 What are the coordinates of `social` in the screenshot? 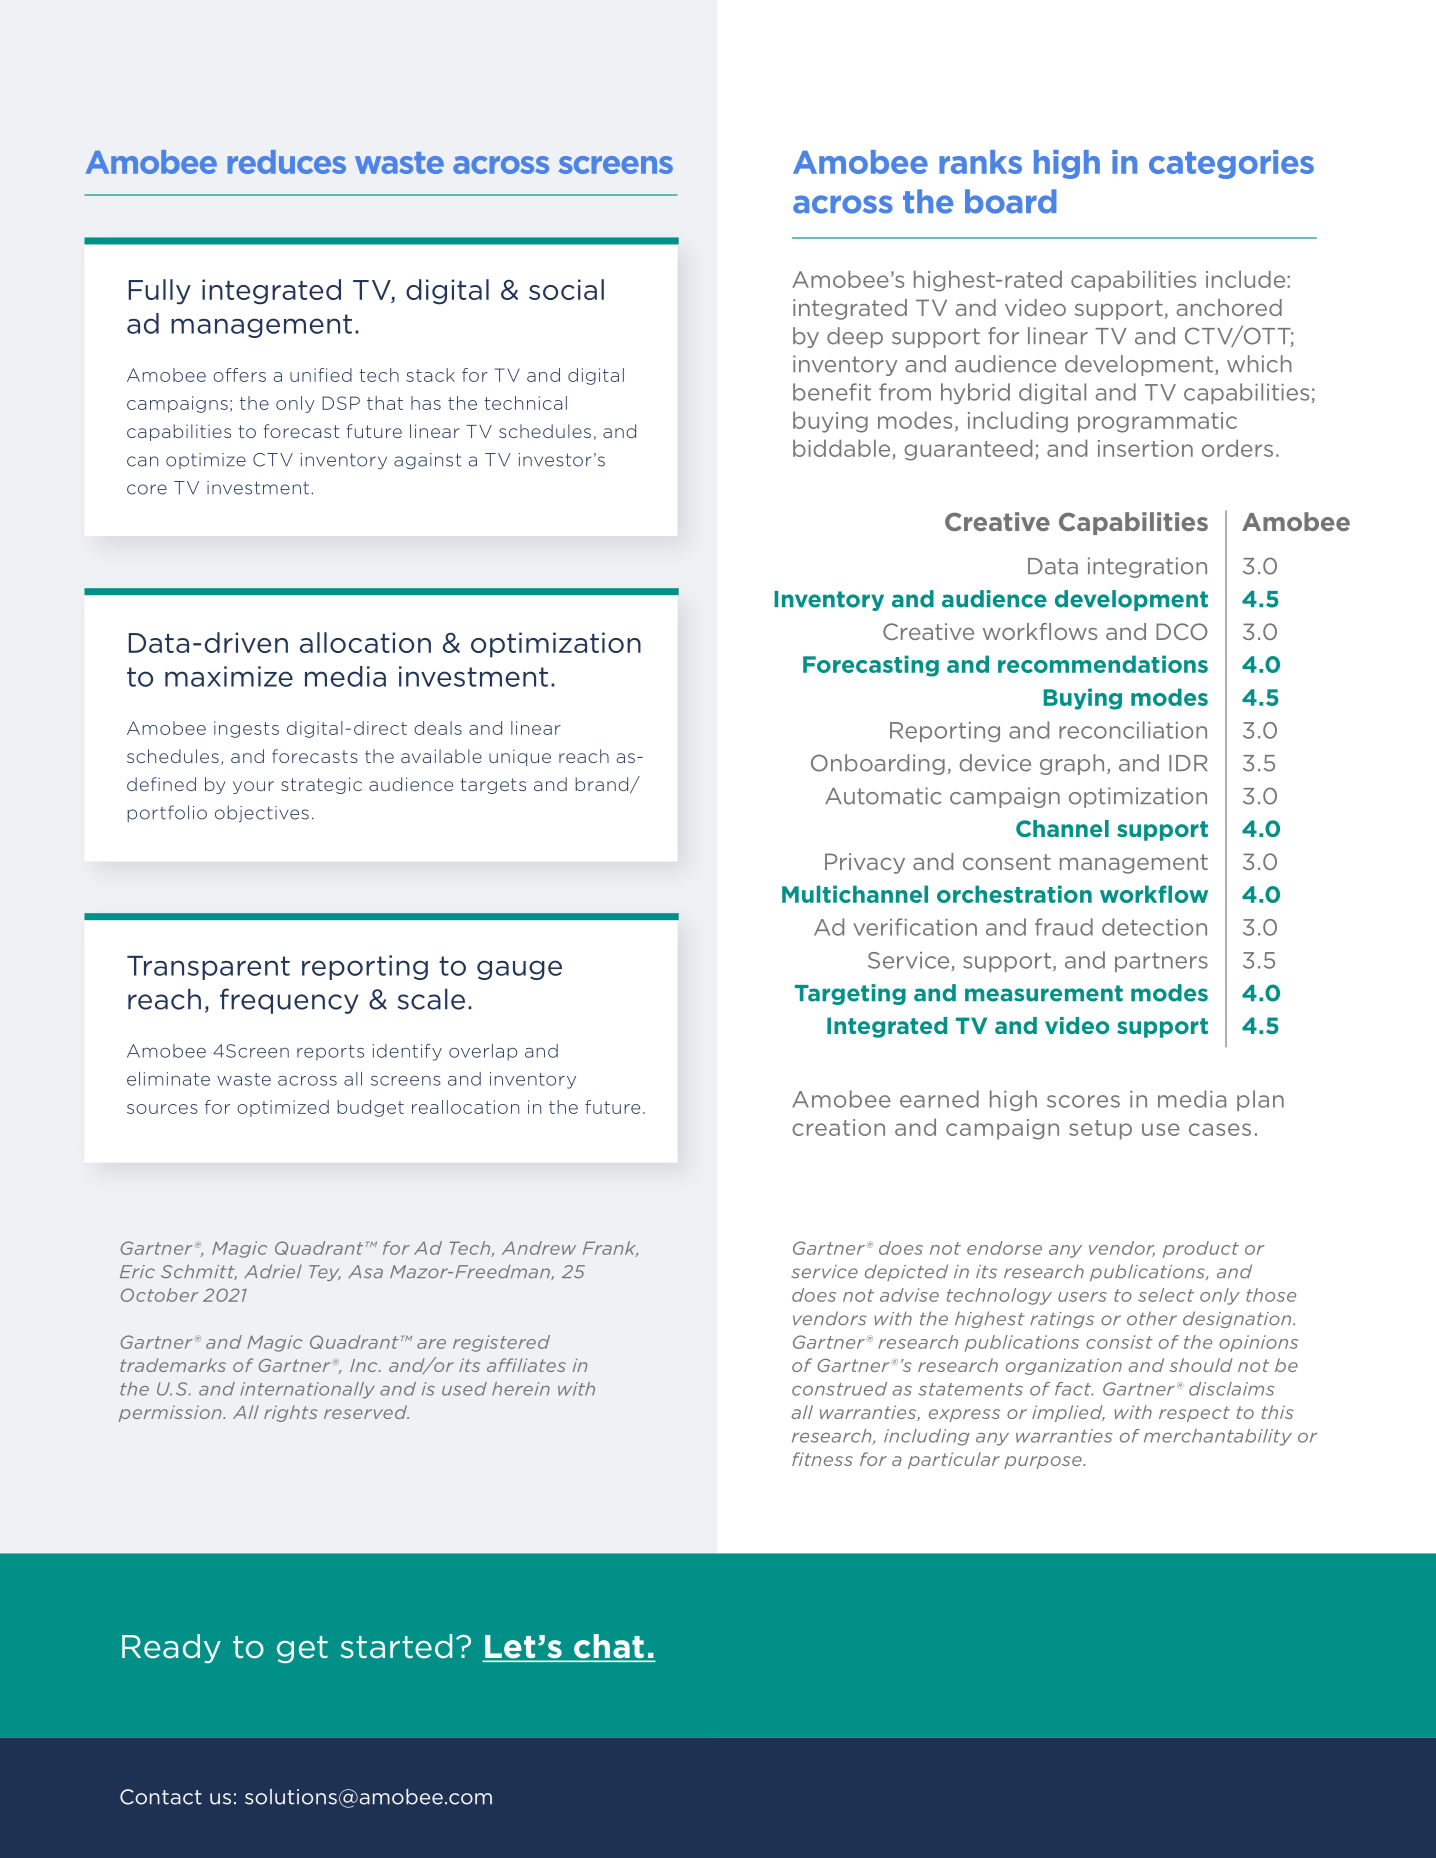 It's located at (566, 289).
